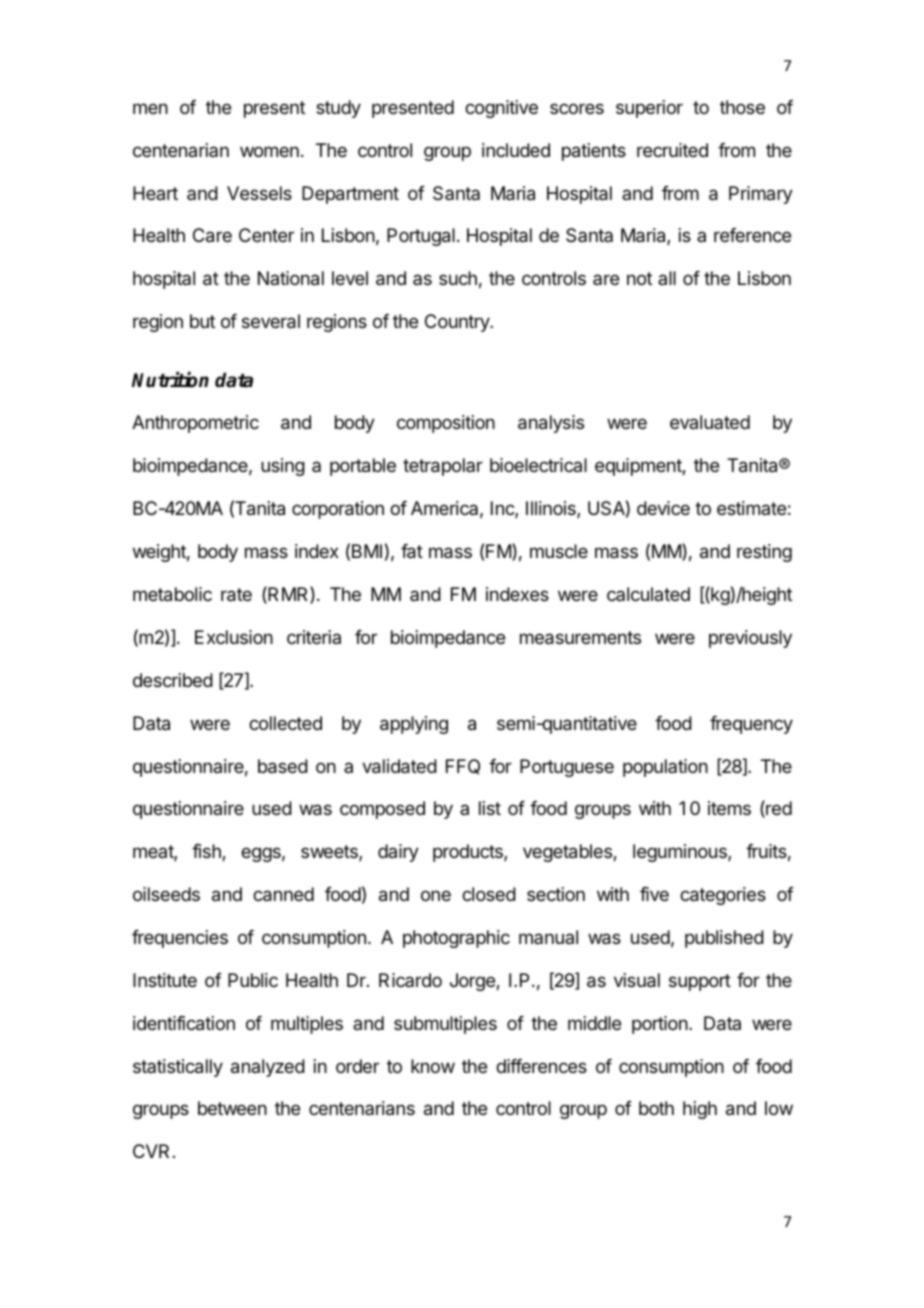  What do you see at coordinates (283, 894) in the page?
I see `canned` at bounding box center [283, 894].
